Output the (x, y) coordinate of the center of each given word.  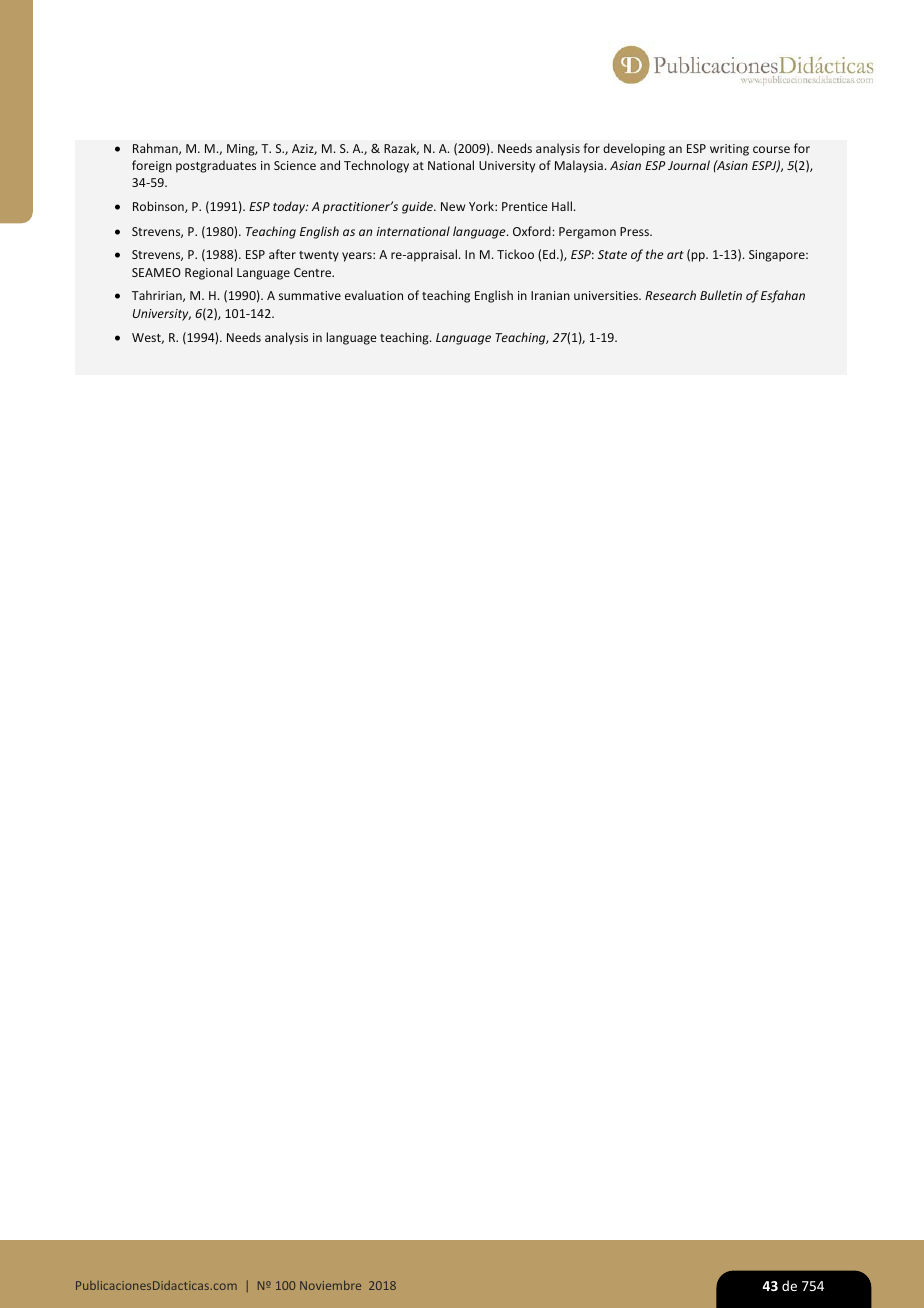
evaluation (374, 295)
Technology (376, 166)
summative (310, 295)
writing (729, 150)
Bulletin (721, 295)
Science (295, 165)
